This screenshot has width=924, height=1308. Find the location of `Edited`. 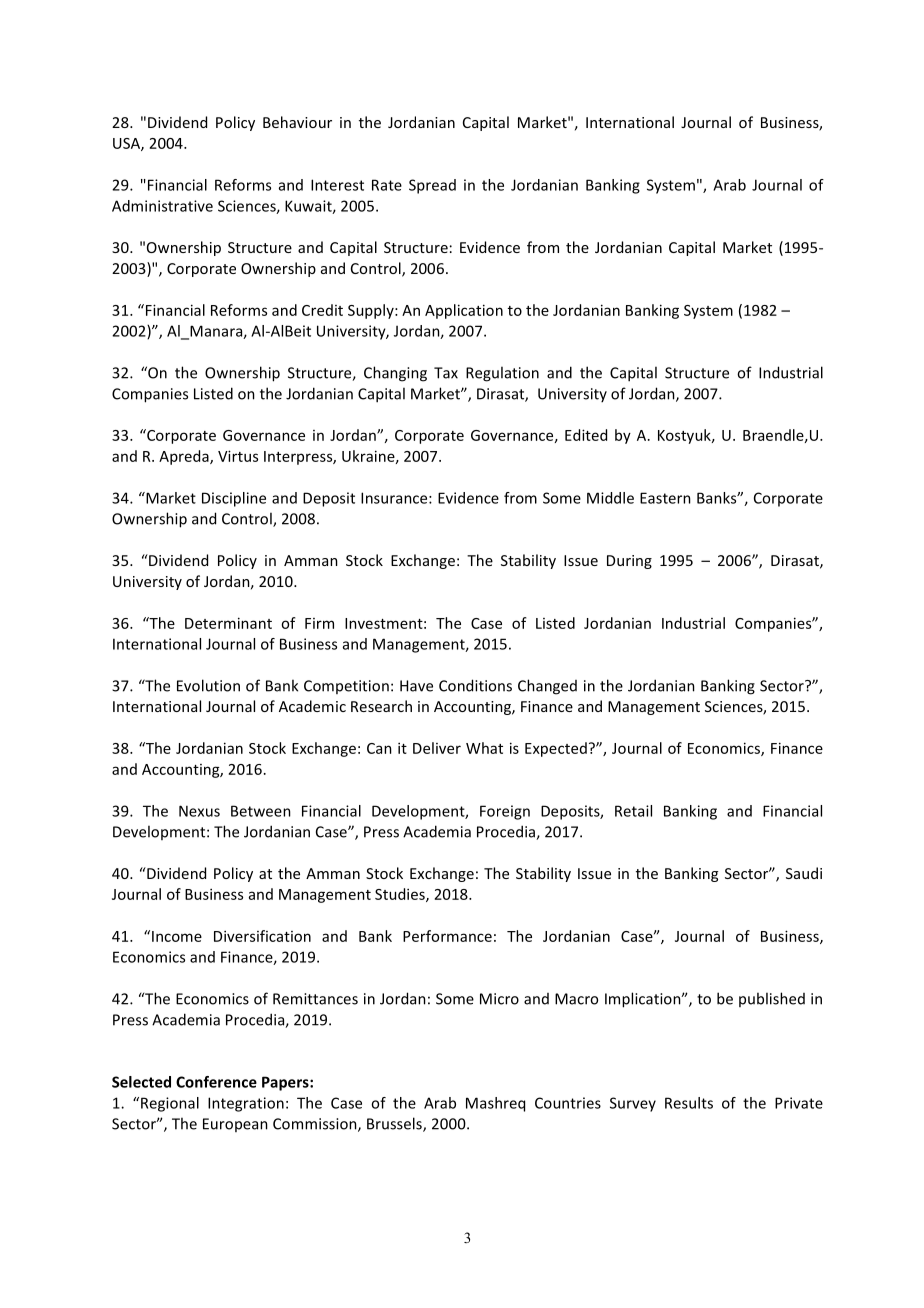

Edited is located at coordinates (586, 435).
